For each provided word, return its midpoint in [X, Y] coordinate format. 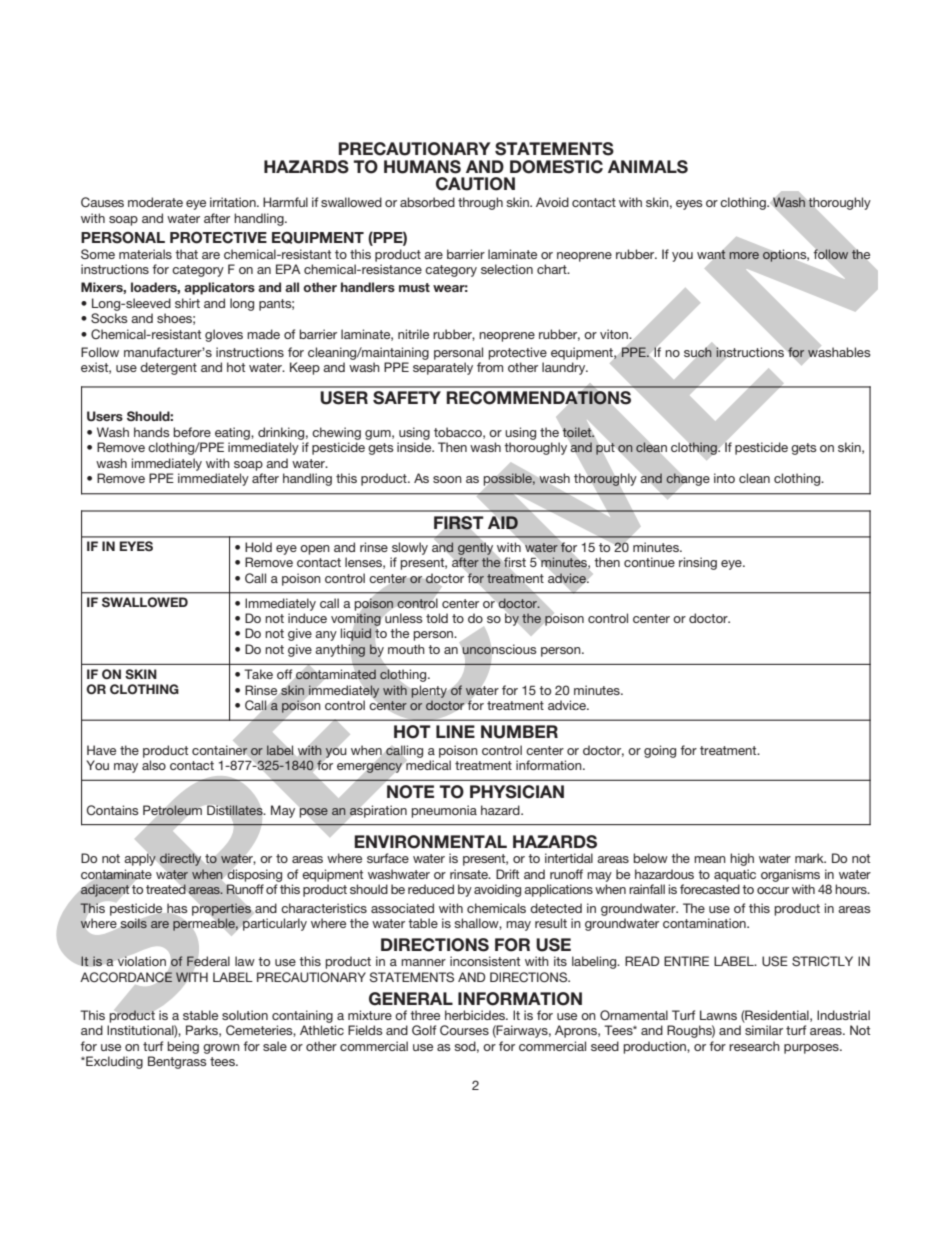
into [724, 478]
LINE [455, 731]
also [154, 765]
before [192, 432]
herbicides [476, 1015]
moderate [155, 202]
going [660, 751]
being [183, 1047]
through [480, 203]
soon [447, 479]
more [744, 255]
